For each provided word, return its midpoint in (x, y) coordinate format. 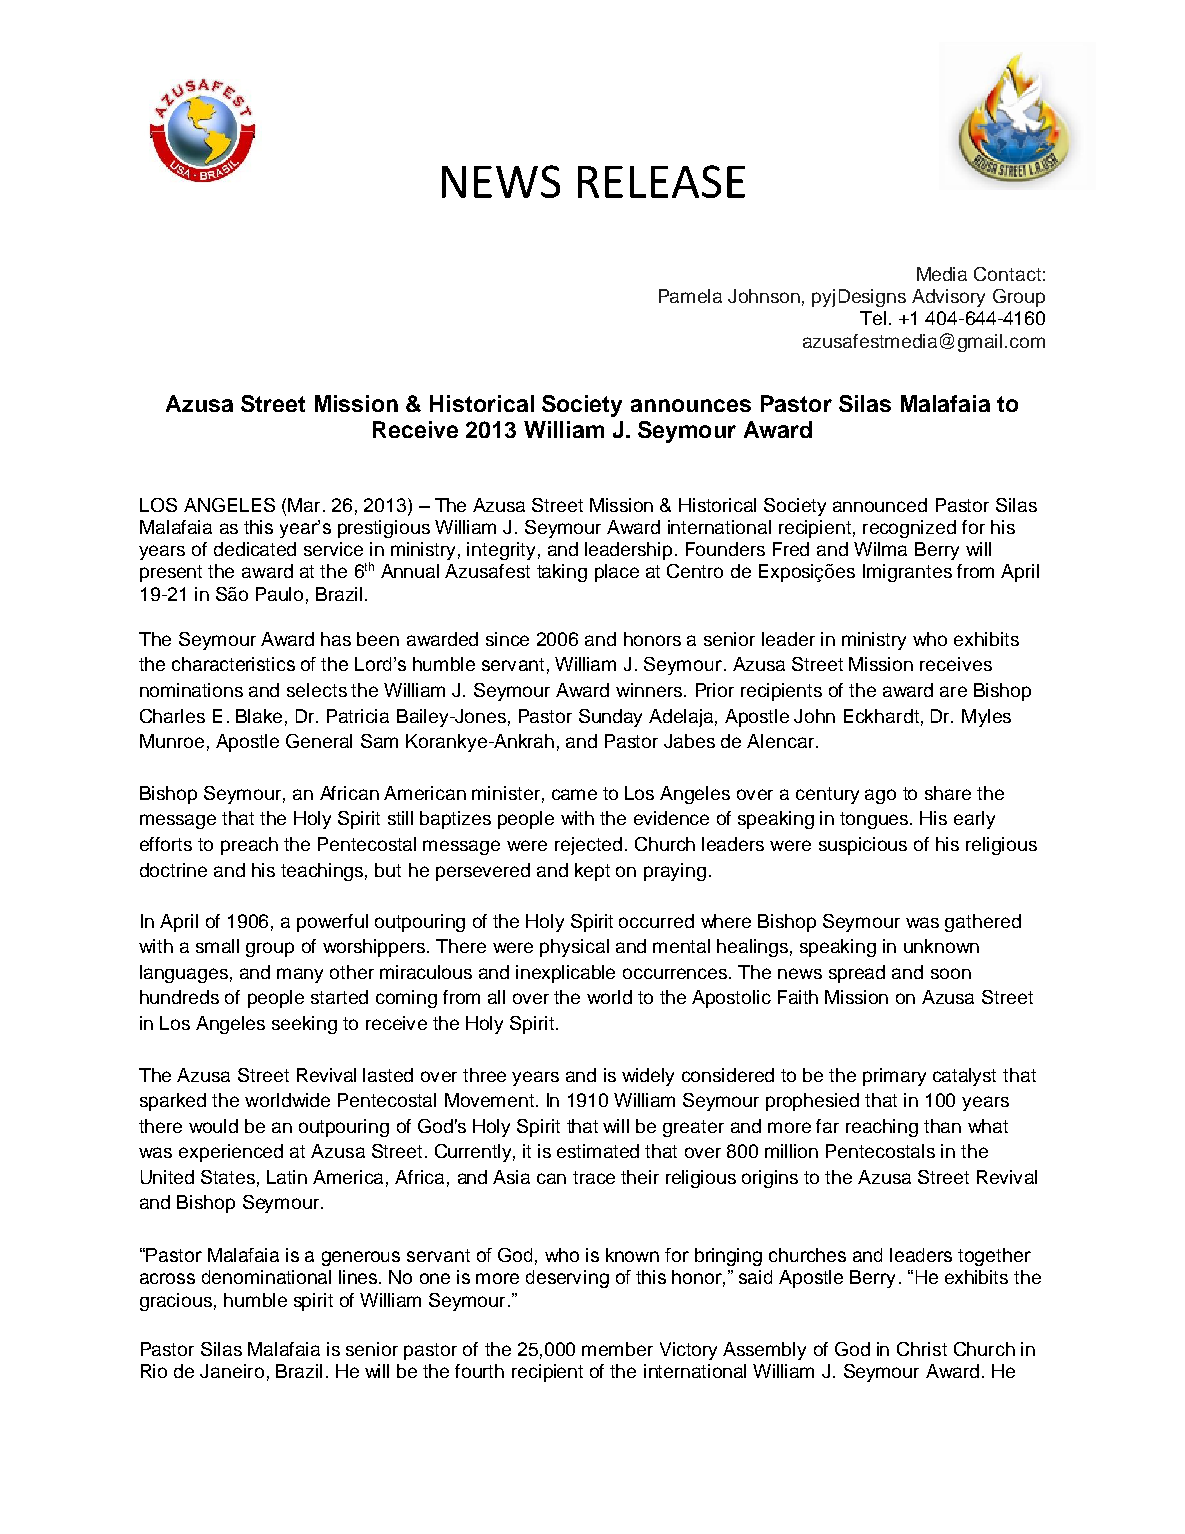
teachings (324, 872)
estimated (598, 1151)
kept (592, 872)
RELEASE (661, 181)
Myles (986, 718)
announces (691, 405)
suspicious (863, 846)
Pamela (690, 296)
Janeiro (232, 1371)
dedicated (255, 549)
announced (880, 505)
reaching (882, 1128)
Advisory (948, 298)
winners (650, 690)
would (213, 1126)
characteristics (233, 664)
